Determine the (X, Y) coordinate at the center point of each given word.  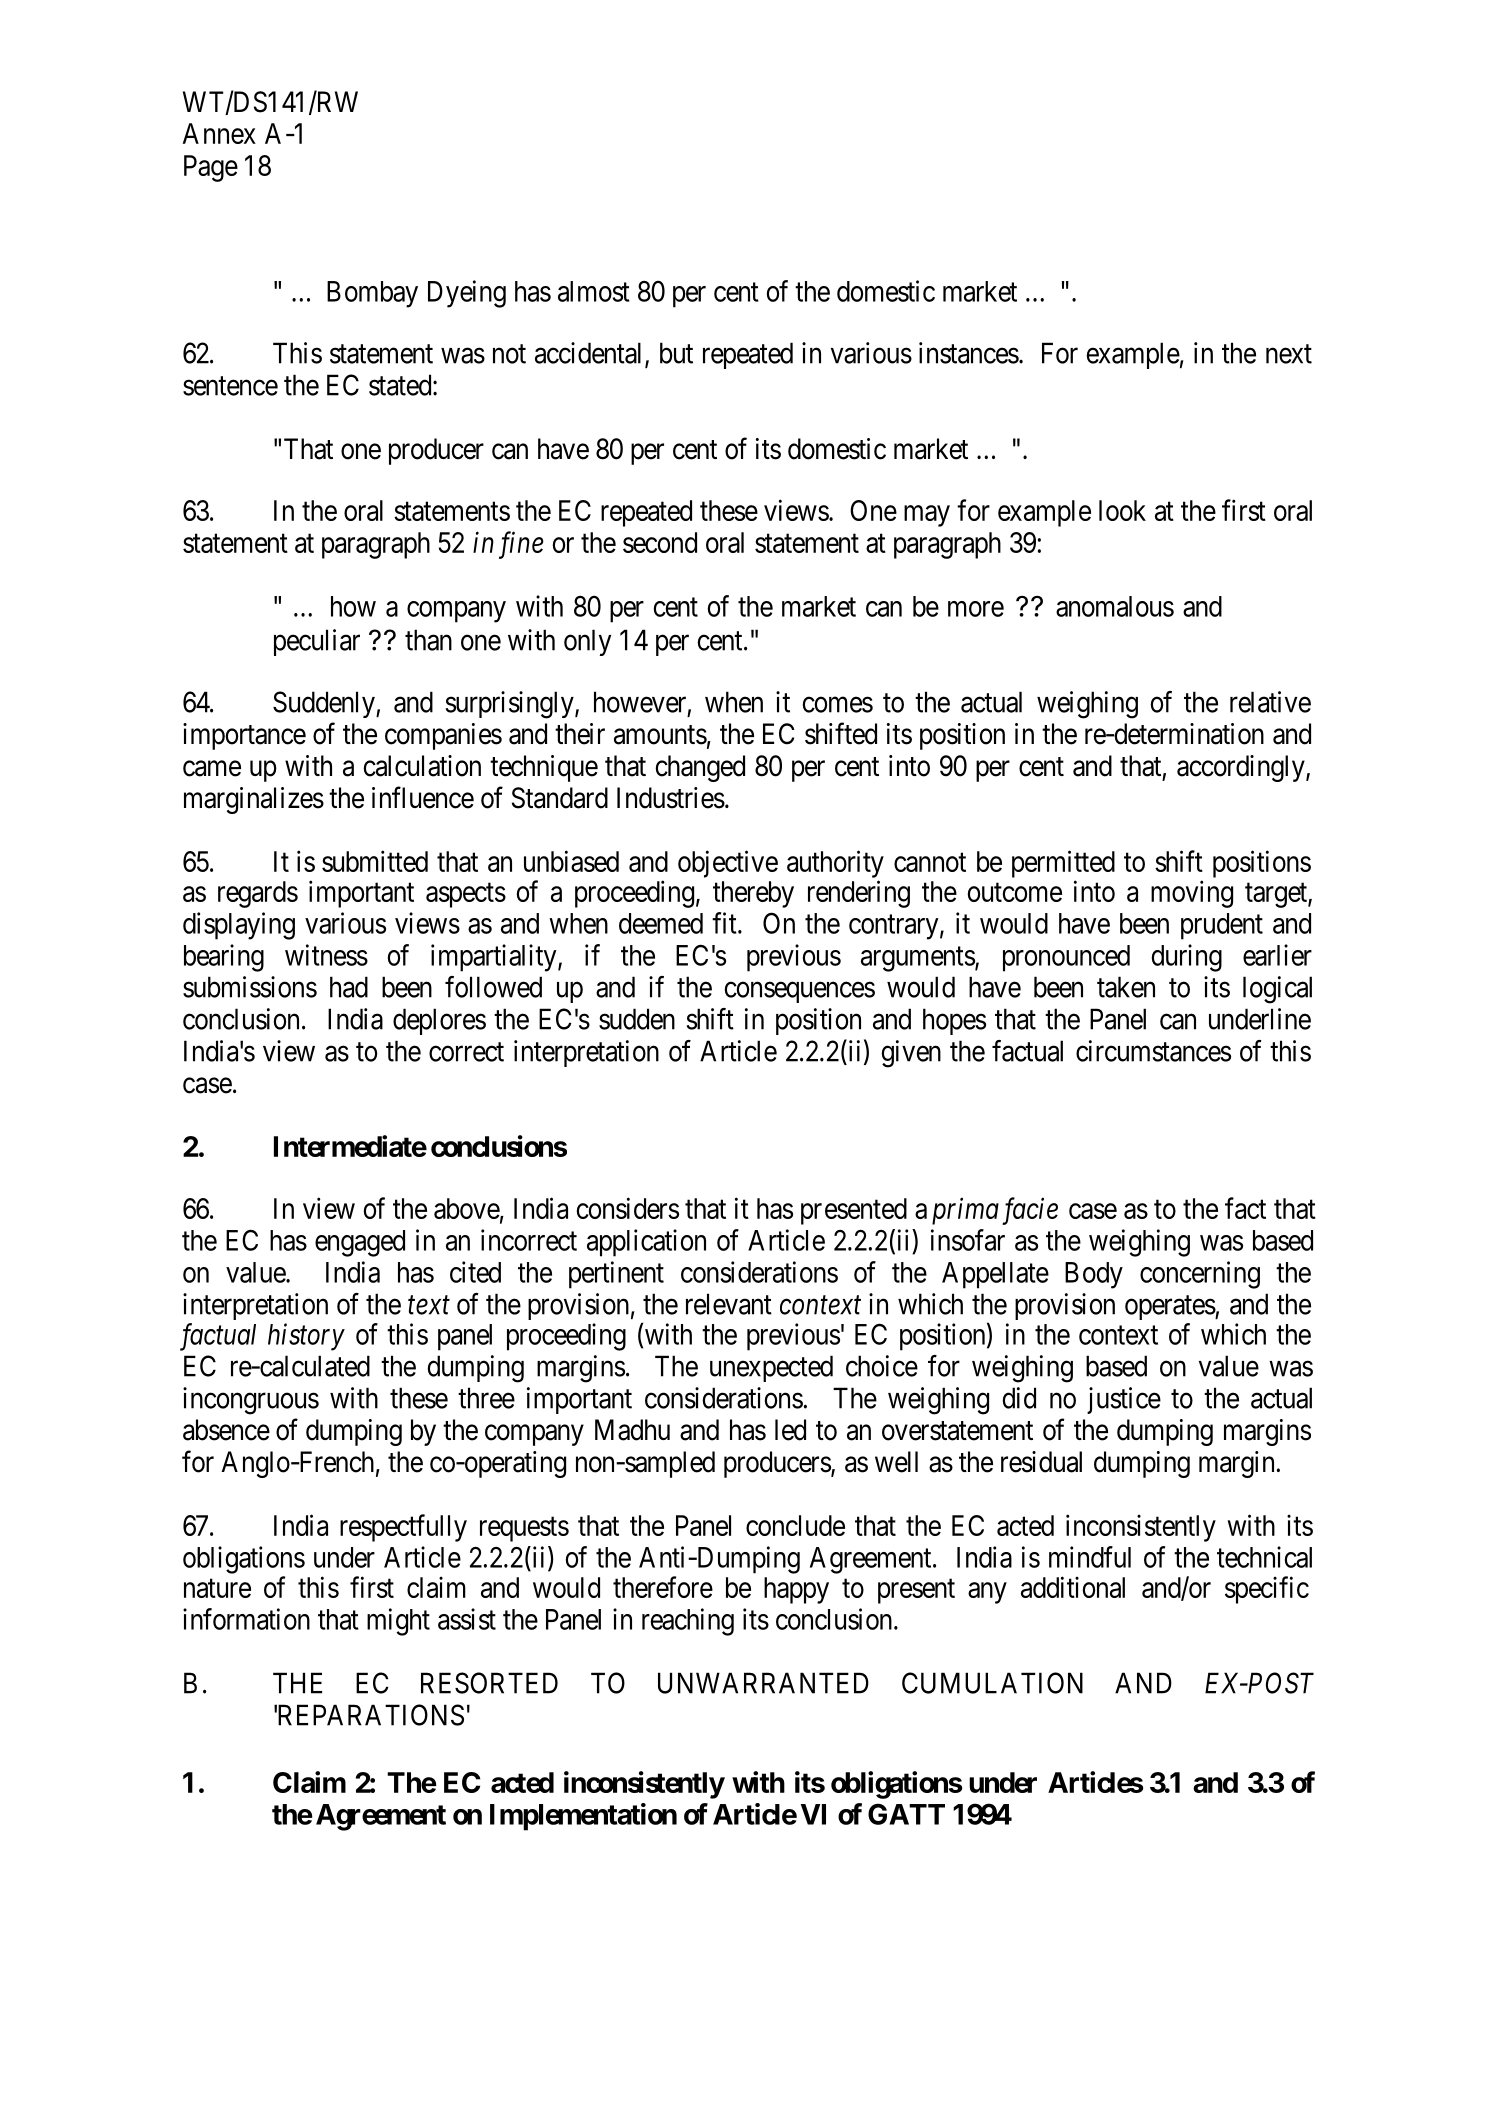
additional (1073, 1587)
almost (594, 291)
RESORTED (489, 1683)
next (1289, 354)
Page (211, 168)
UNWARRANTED (763, 1683)
